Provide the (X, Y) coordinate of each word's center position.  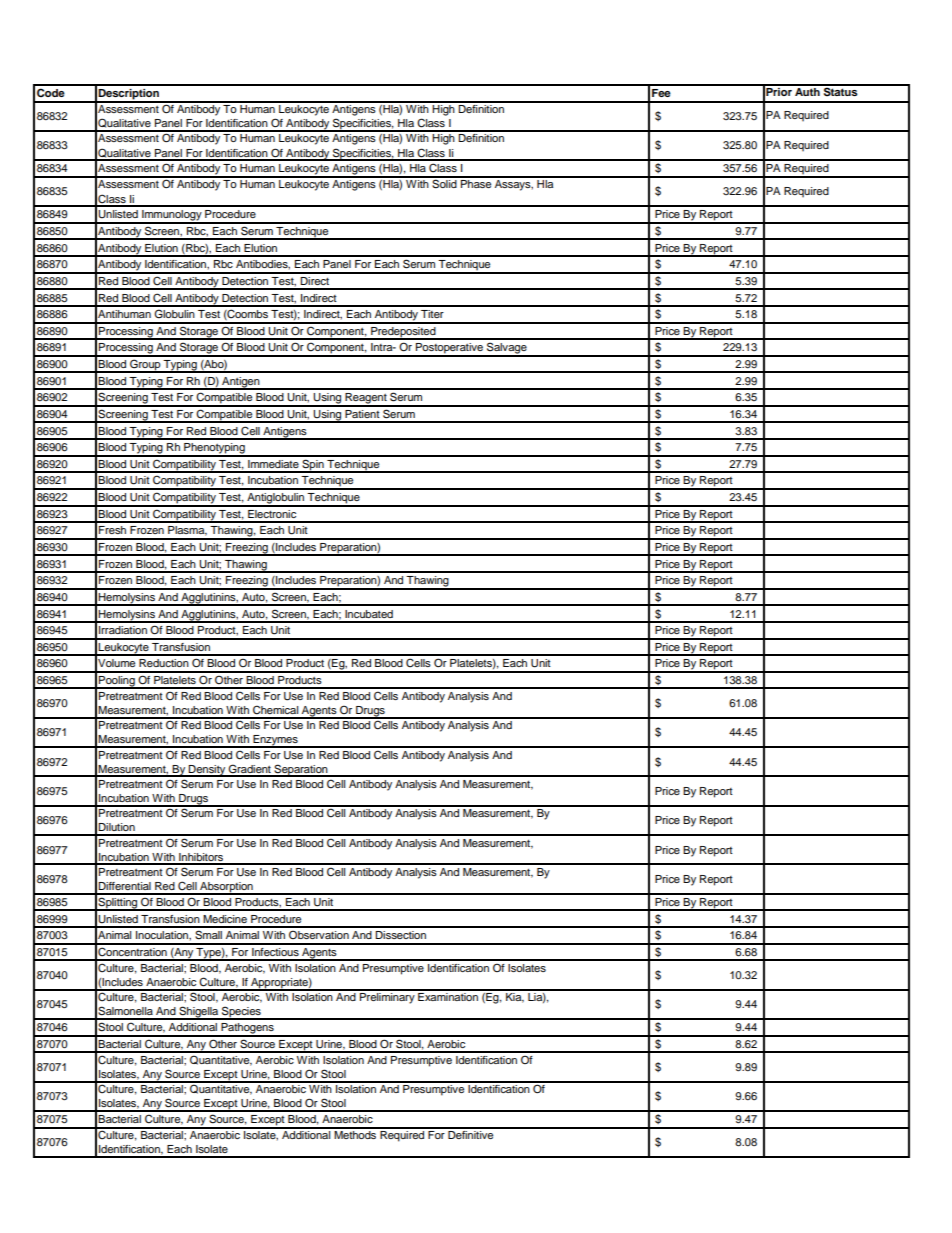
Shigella (199, 1013)
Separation (301, 770)
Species (241, 1013)
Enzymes (275, 741)
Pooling (117, 682)
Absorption (226, 888)
